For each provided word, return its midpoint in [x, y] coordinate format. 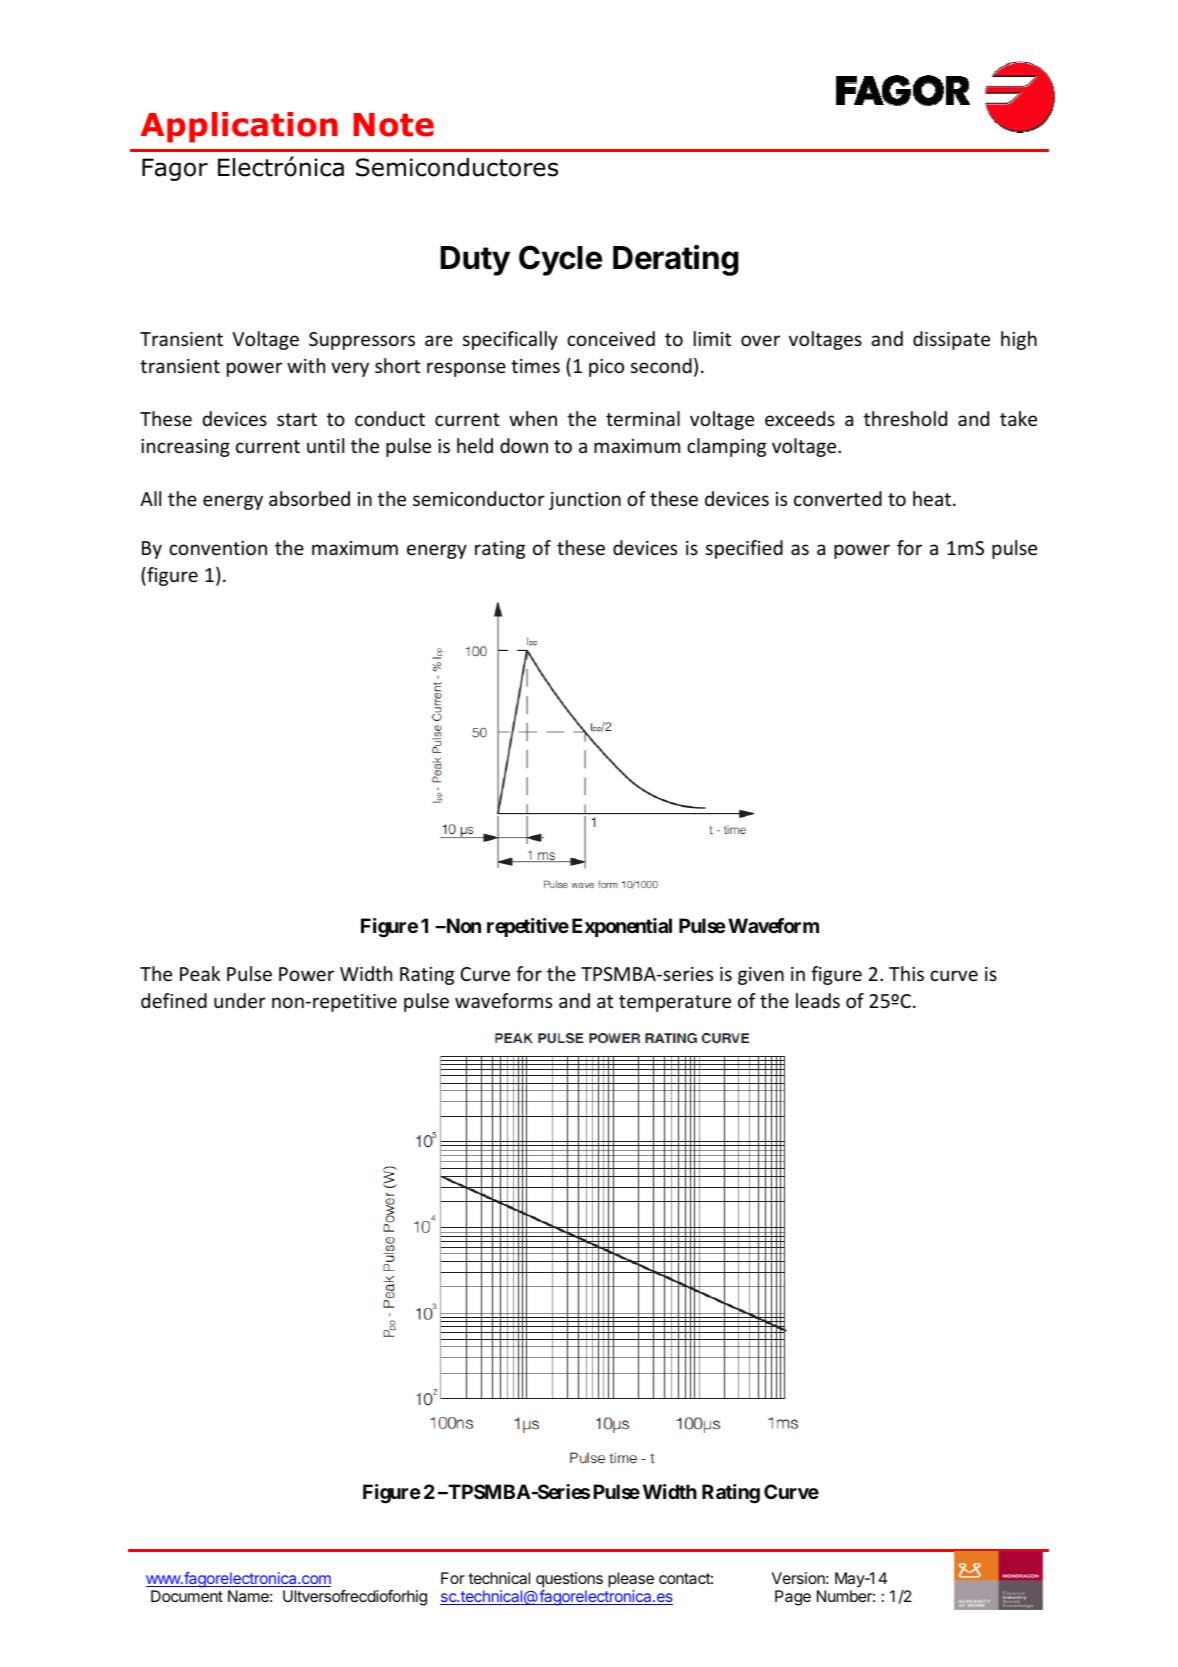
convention [218, 548]
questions [569, 1580]
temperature [675, 1003]
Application [239, 127]
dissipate [951, 340]
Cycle [560, 260]
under [240, 1000]
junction [585, 501]
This [906, 973]
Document [187, 1596]
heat [932, 498]
